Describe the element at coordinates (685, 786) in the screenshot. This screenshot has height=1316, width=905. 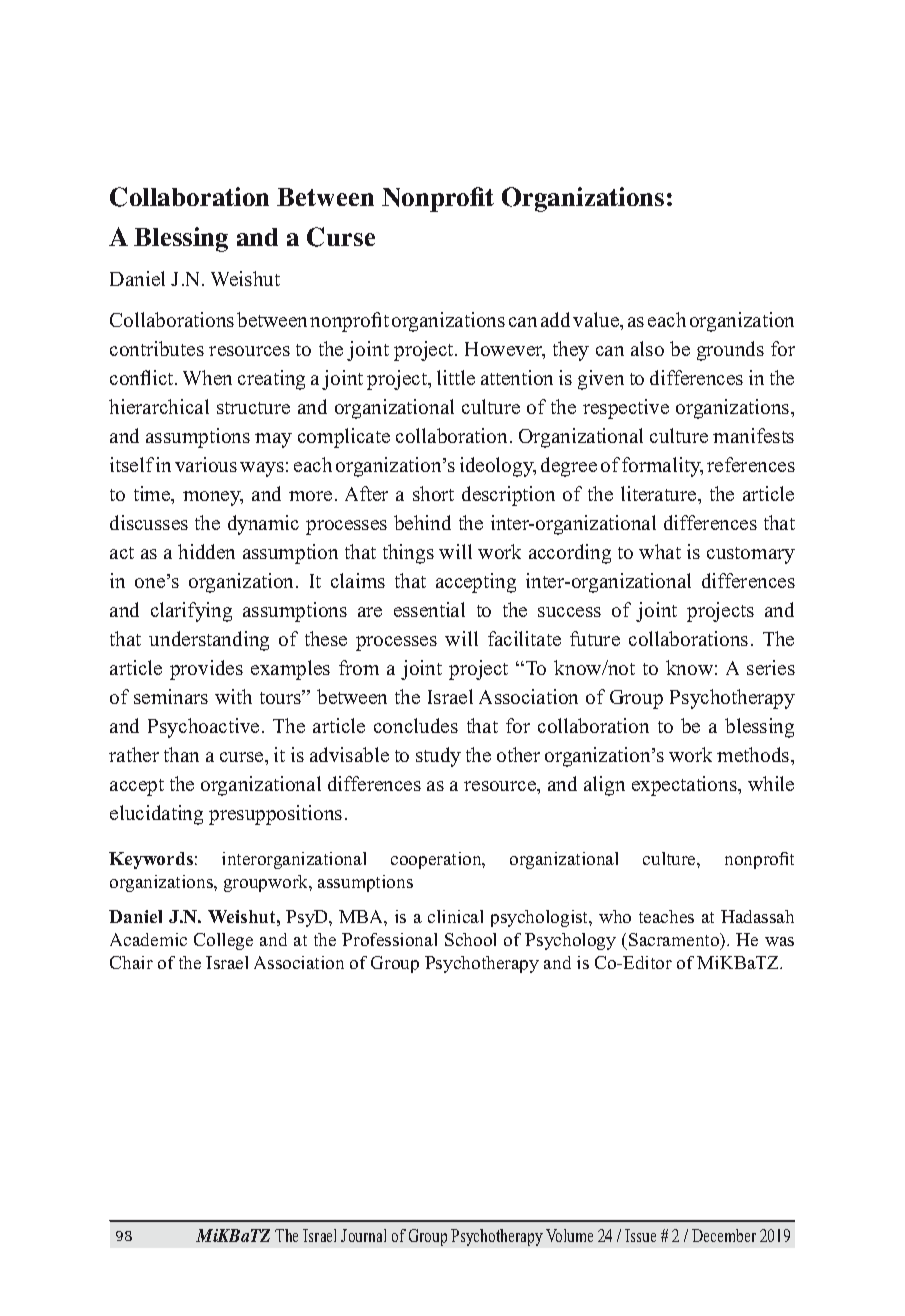
I see `expectations` at that location.
